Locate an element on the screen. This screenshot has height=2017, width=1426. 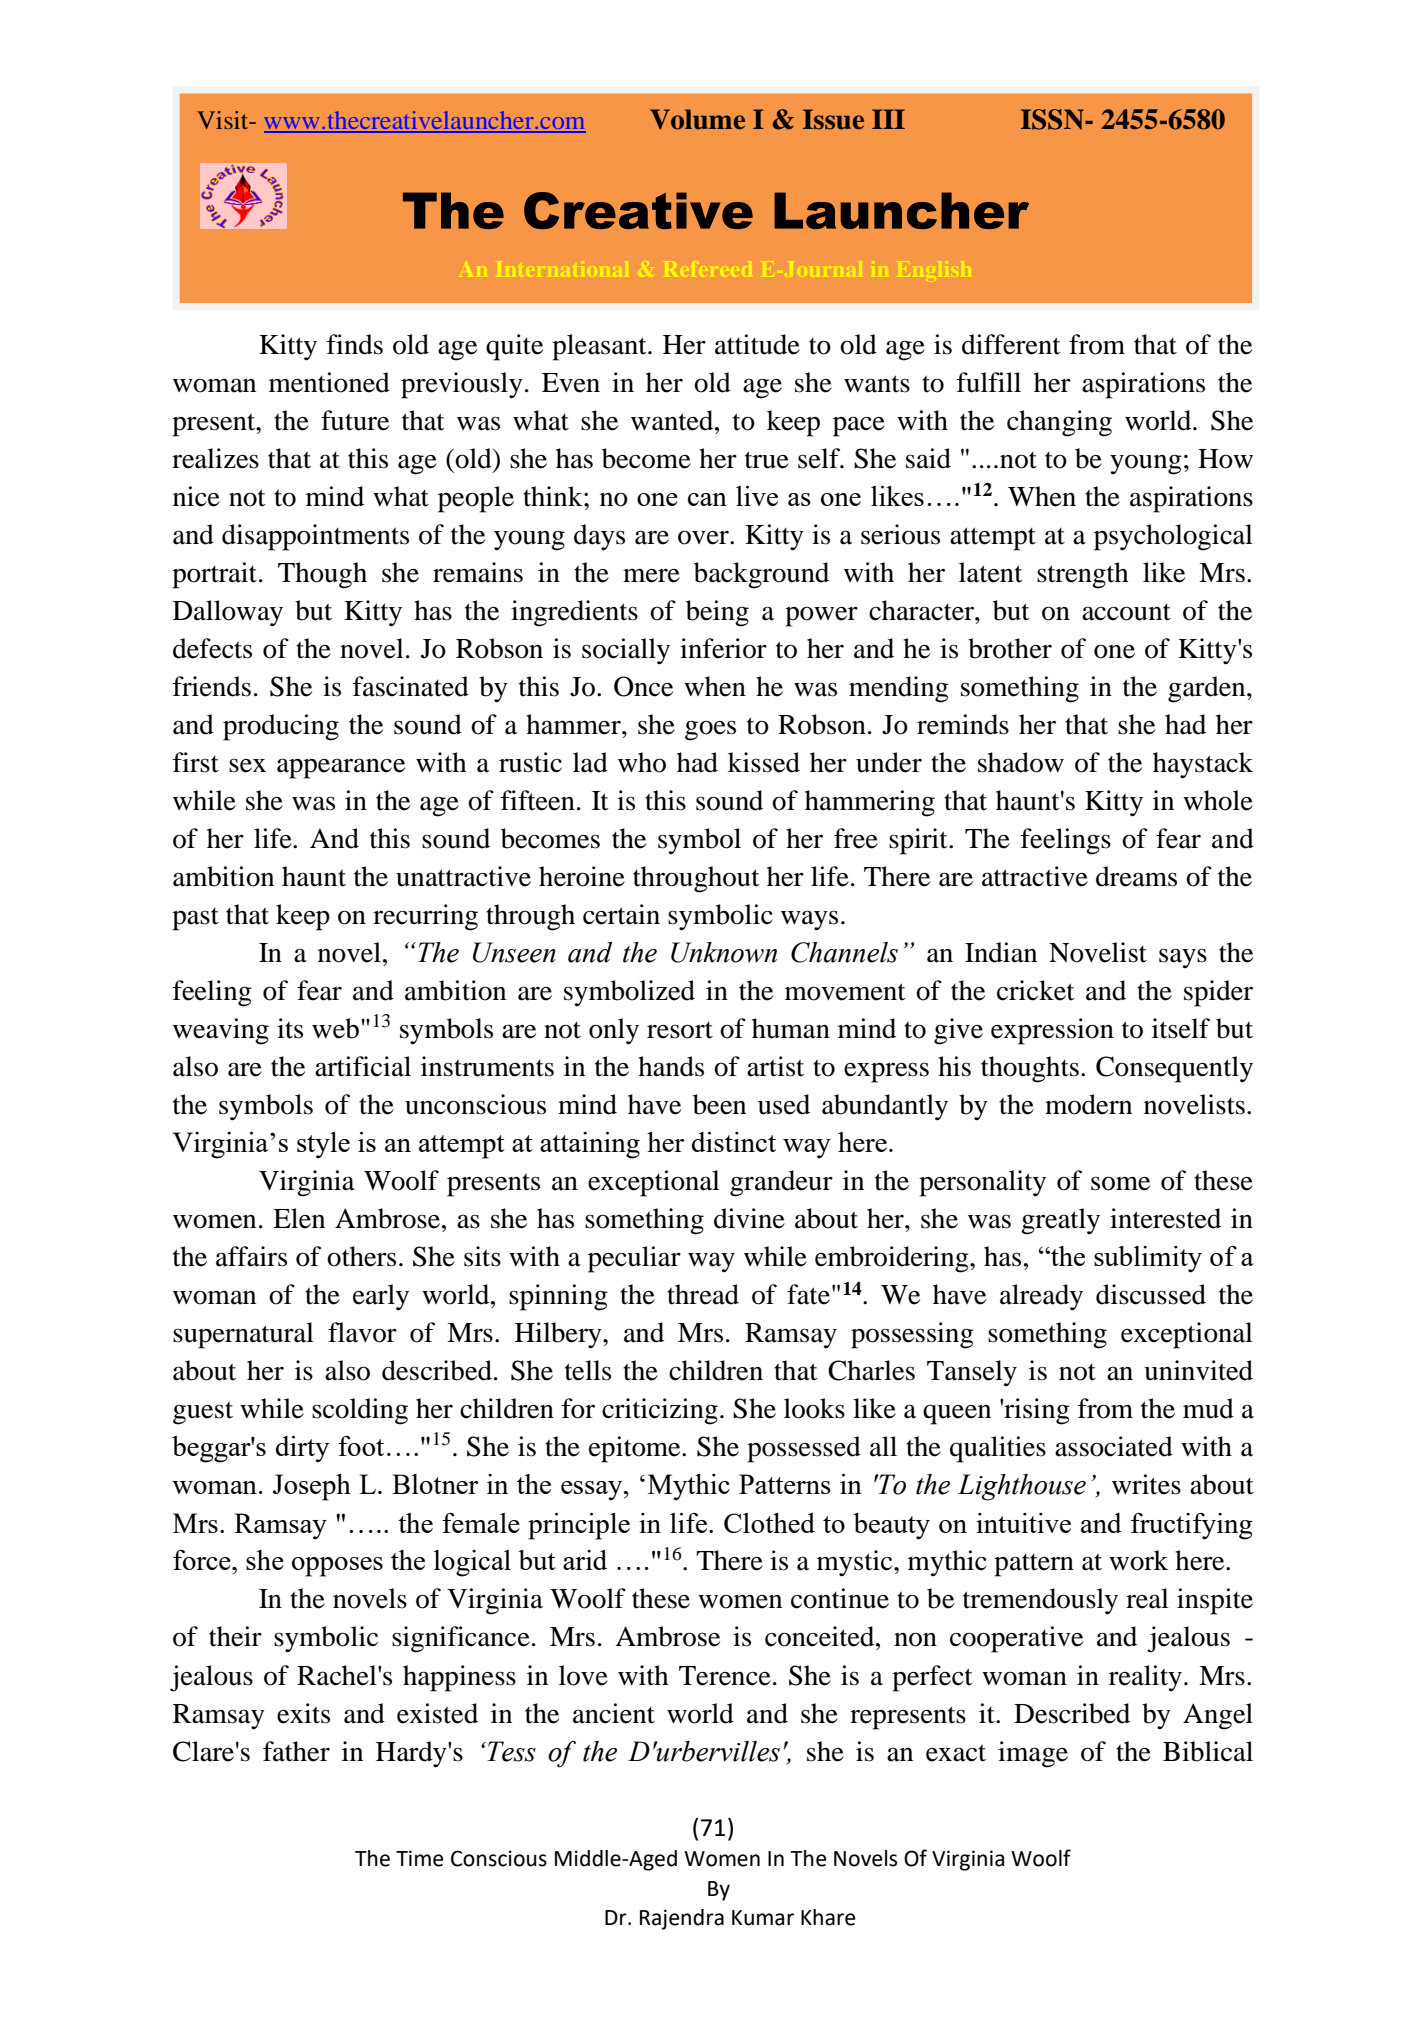
Volume is located at coordinates (697, 119).
